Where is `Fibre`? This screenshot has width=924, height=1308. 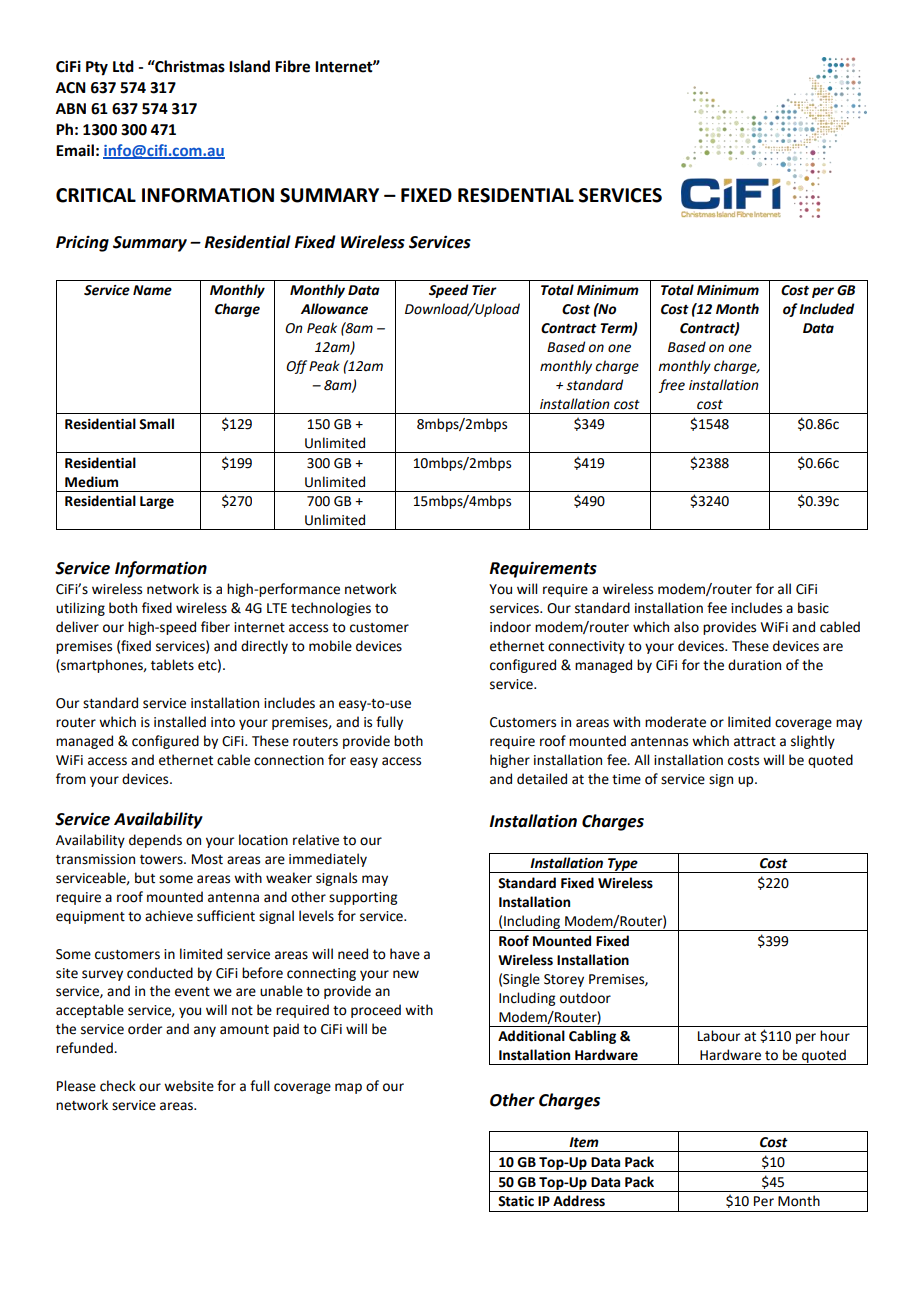 Fibre is located at coordinates (292, 66).
